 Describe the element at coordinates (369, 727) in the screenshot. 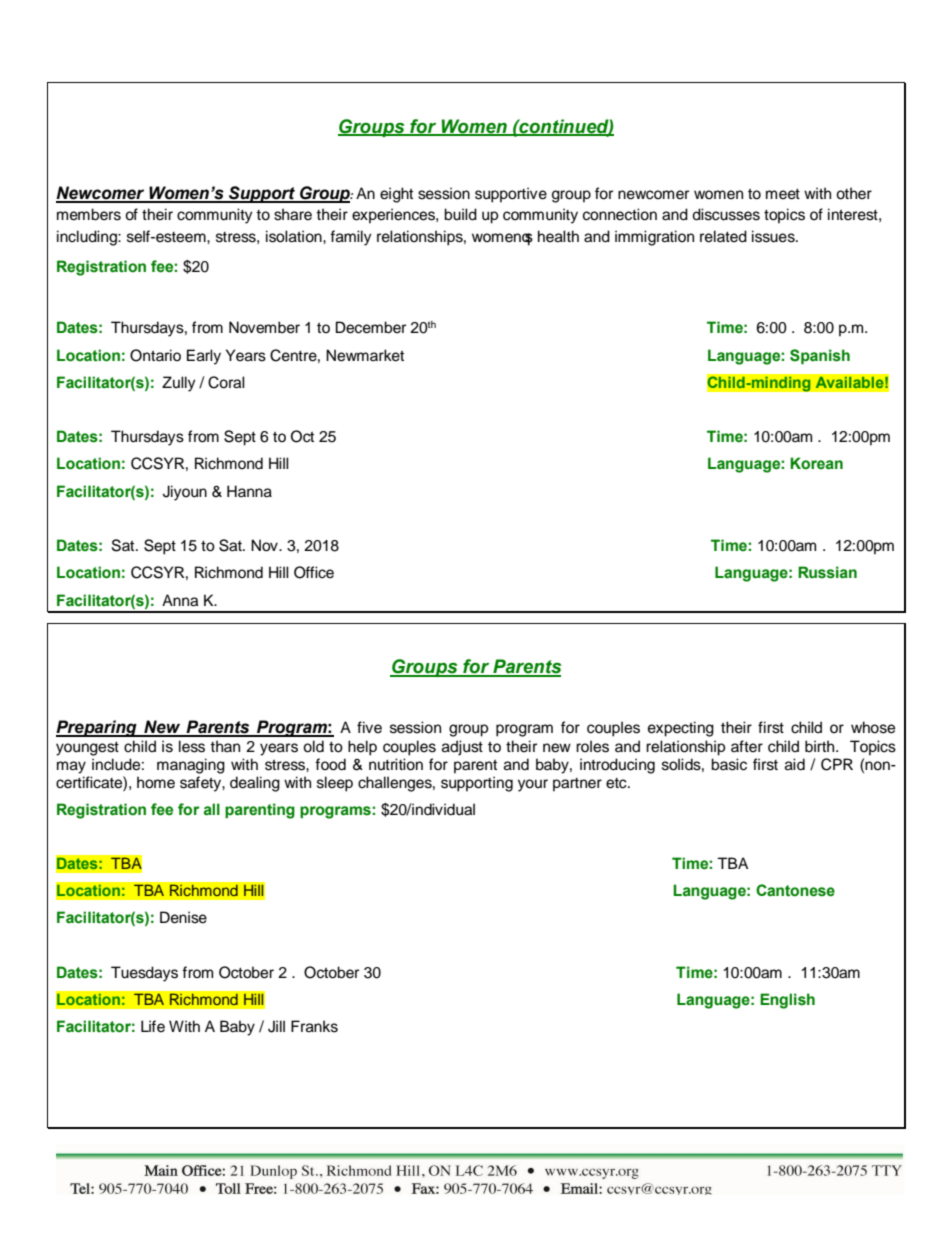

I see `five` at that location.
